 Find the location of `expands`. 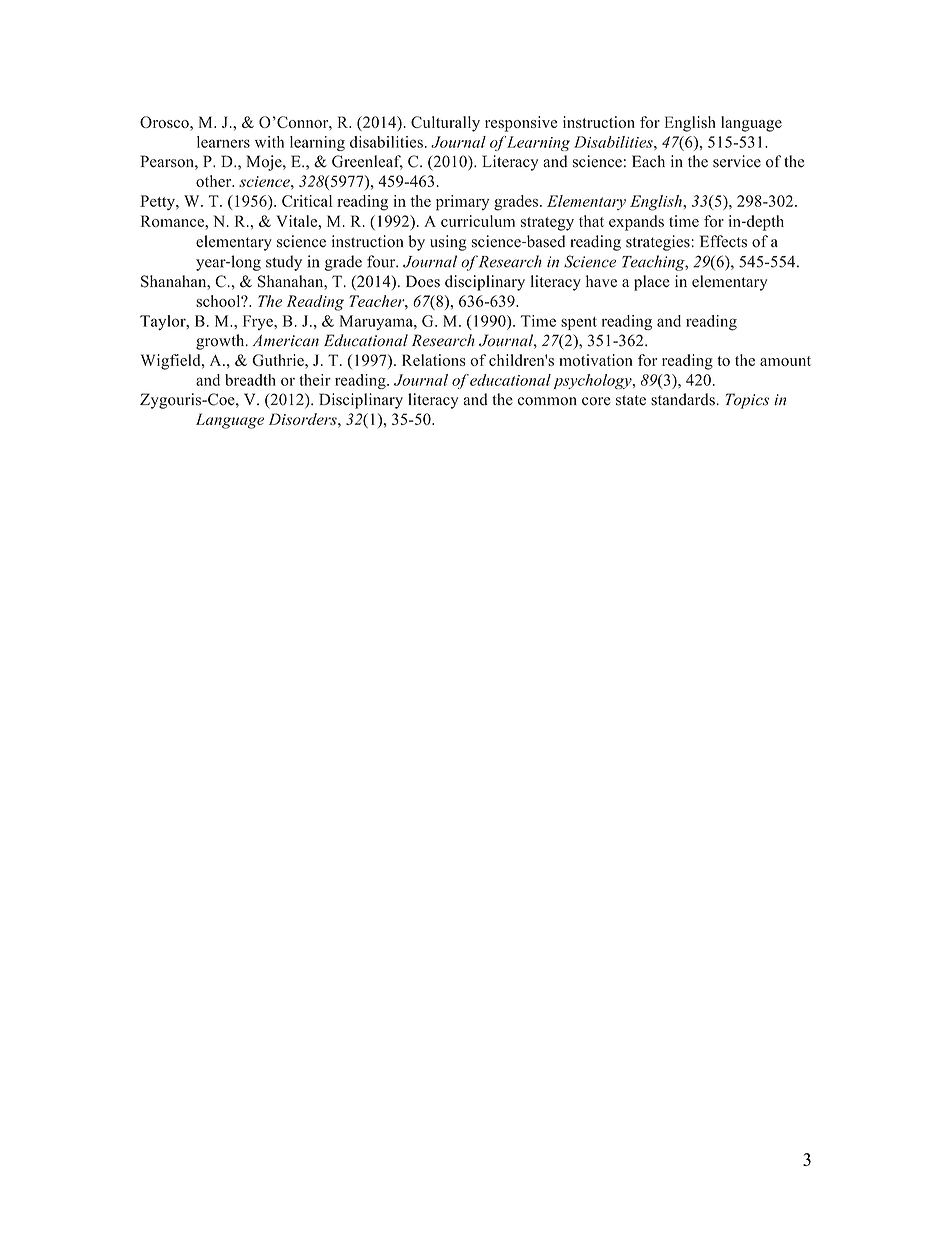

expands is located at coordinates (636, 223).
